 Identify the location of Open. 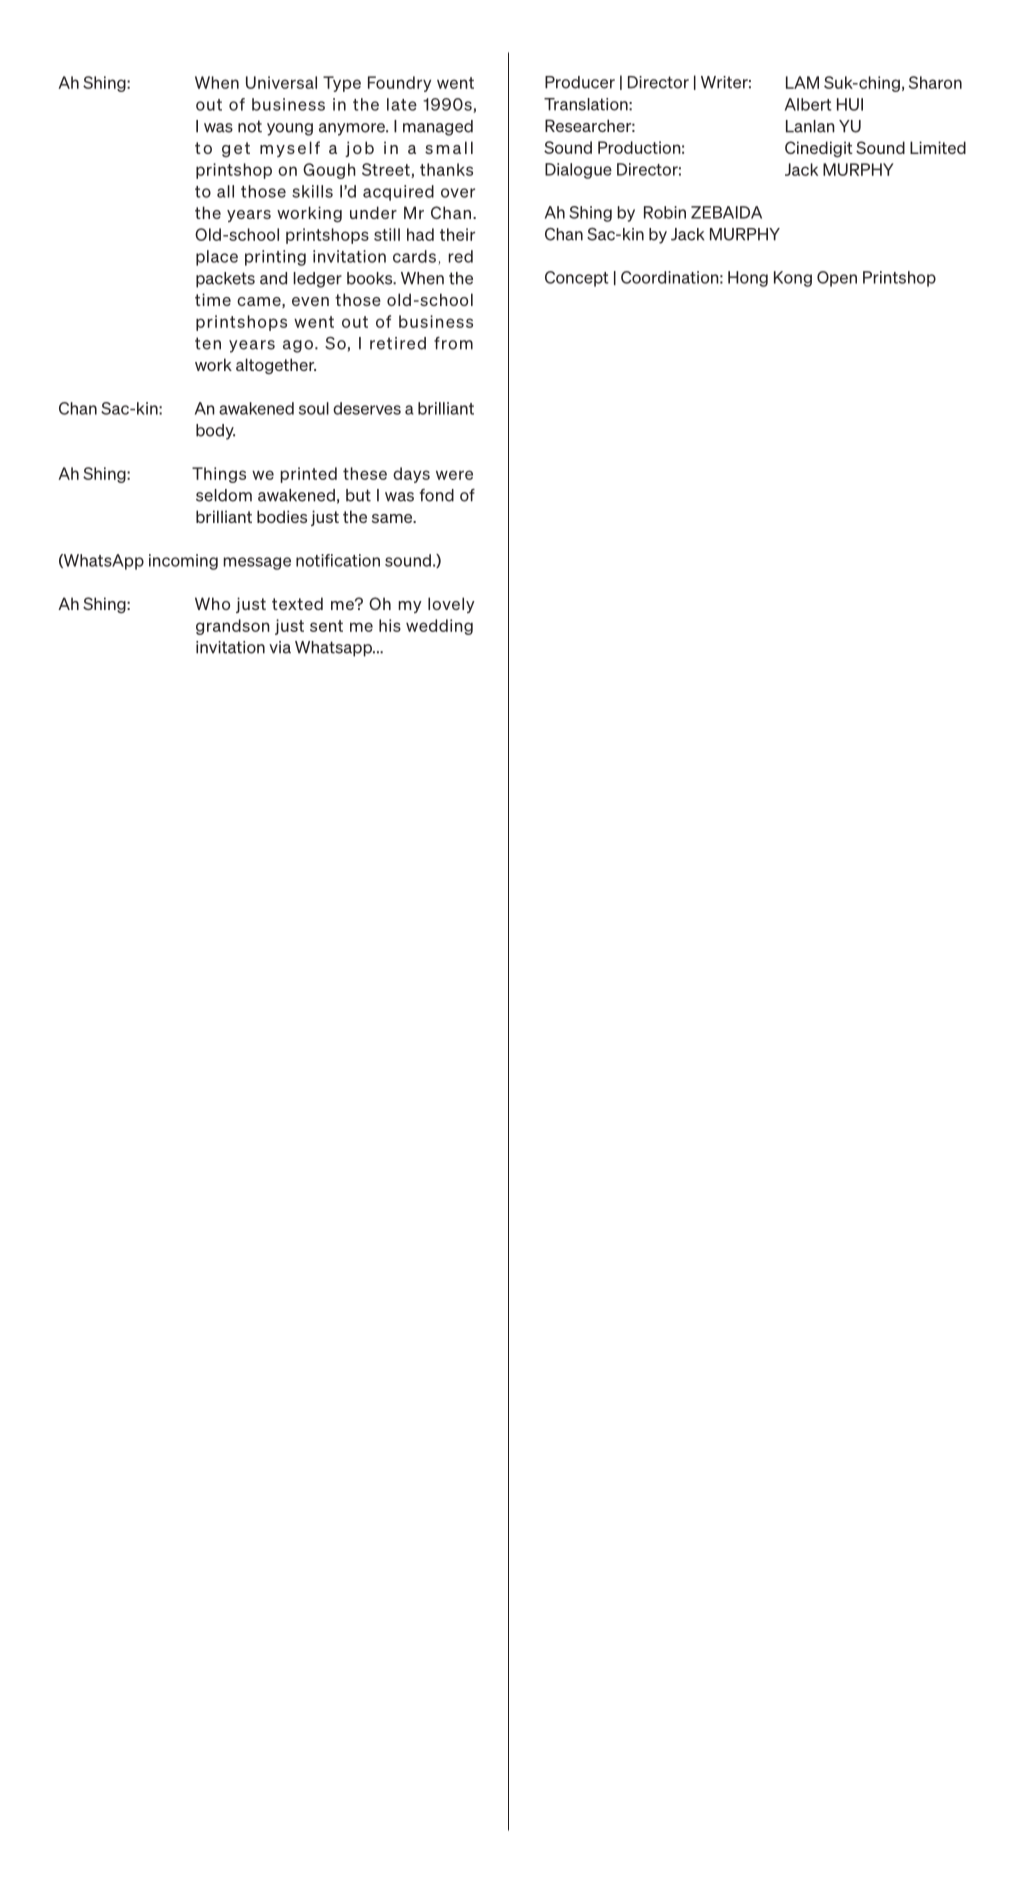
(837, 279).
